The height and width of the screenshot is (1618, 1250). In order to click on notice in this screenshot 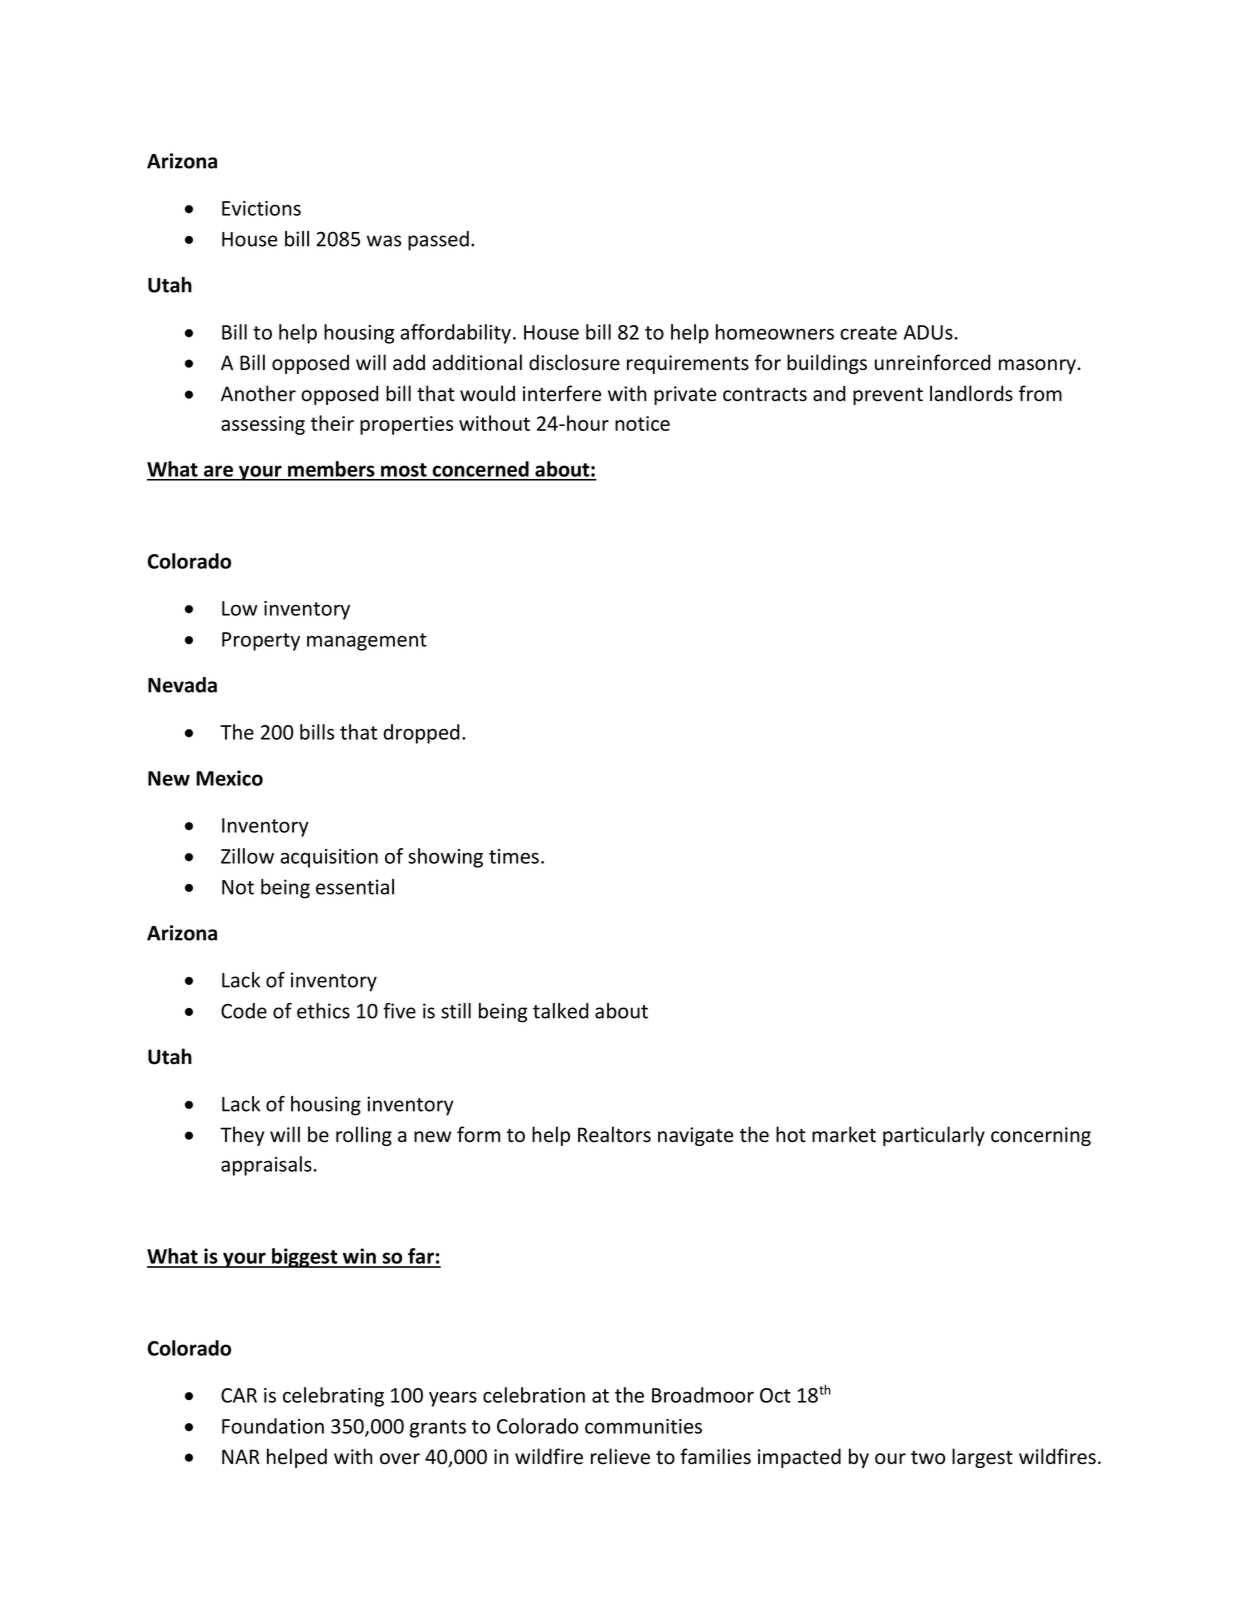, I will do `click(642, 423)`.
